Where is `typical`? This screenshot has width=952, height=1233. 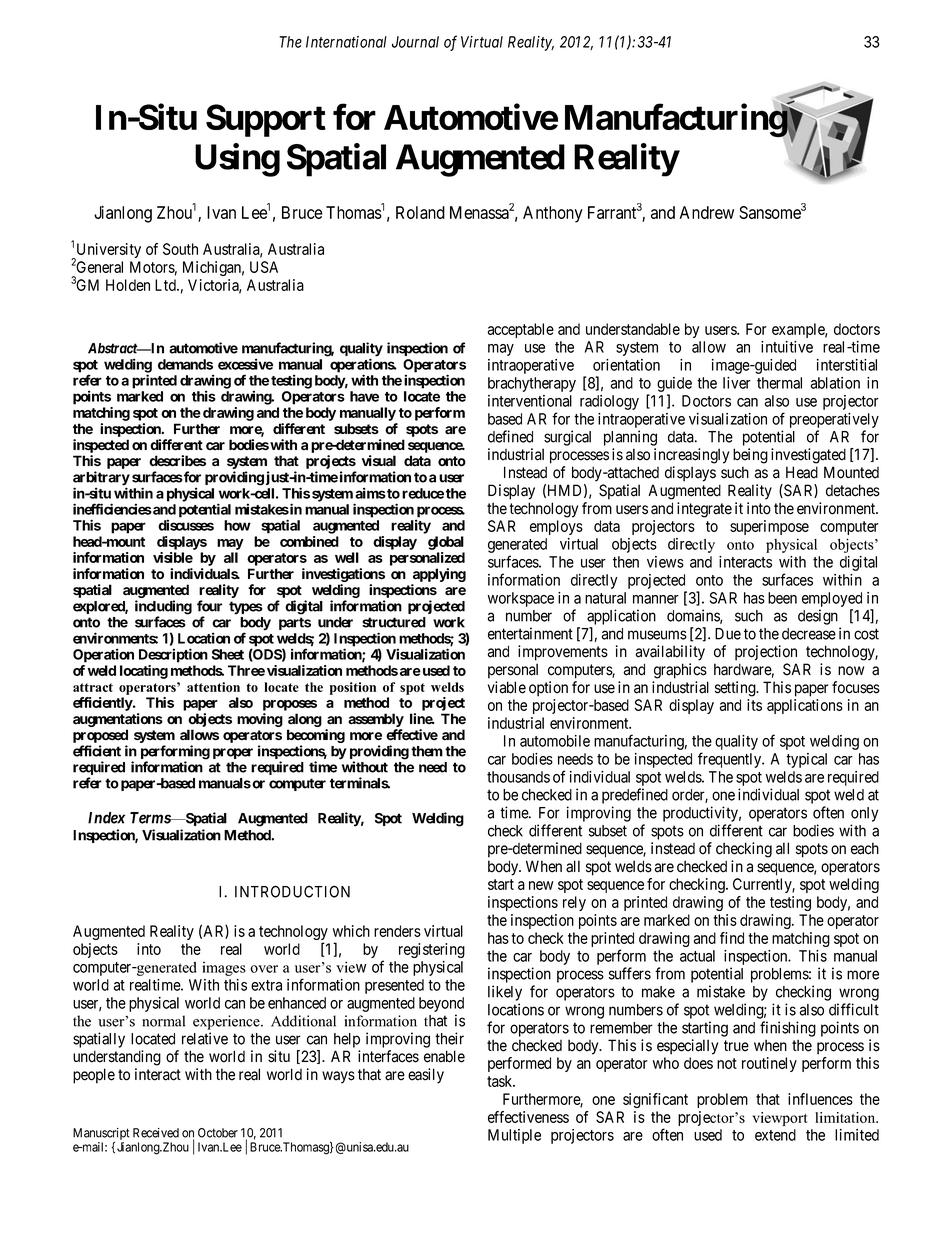 typical is located at coordinates (806, 760).
